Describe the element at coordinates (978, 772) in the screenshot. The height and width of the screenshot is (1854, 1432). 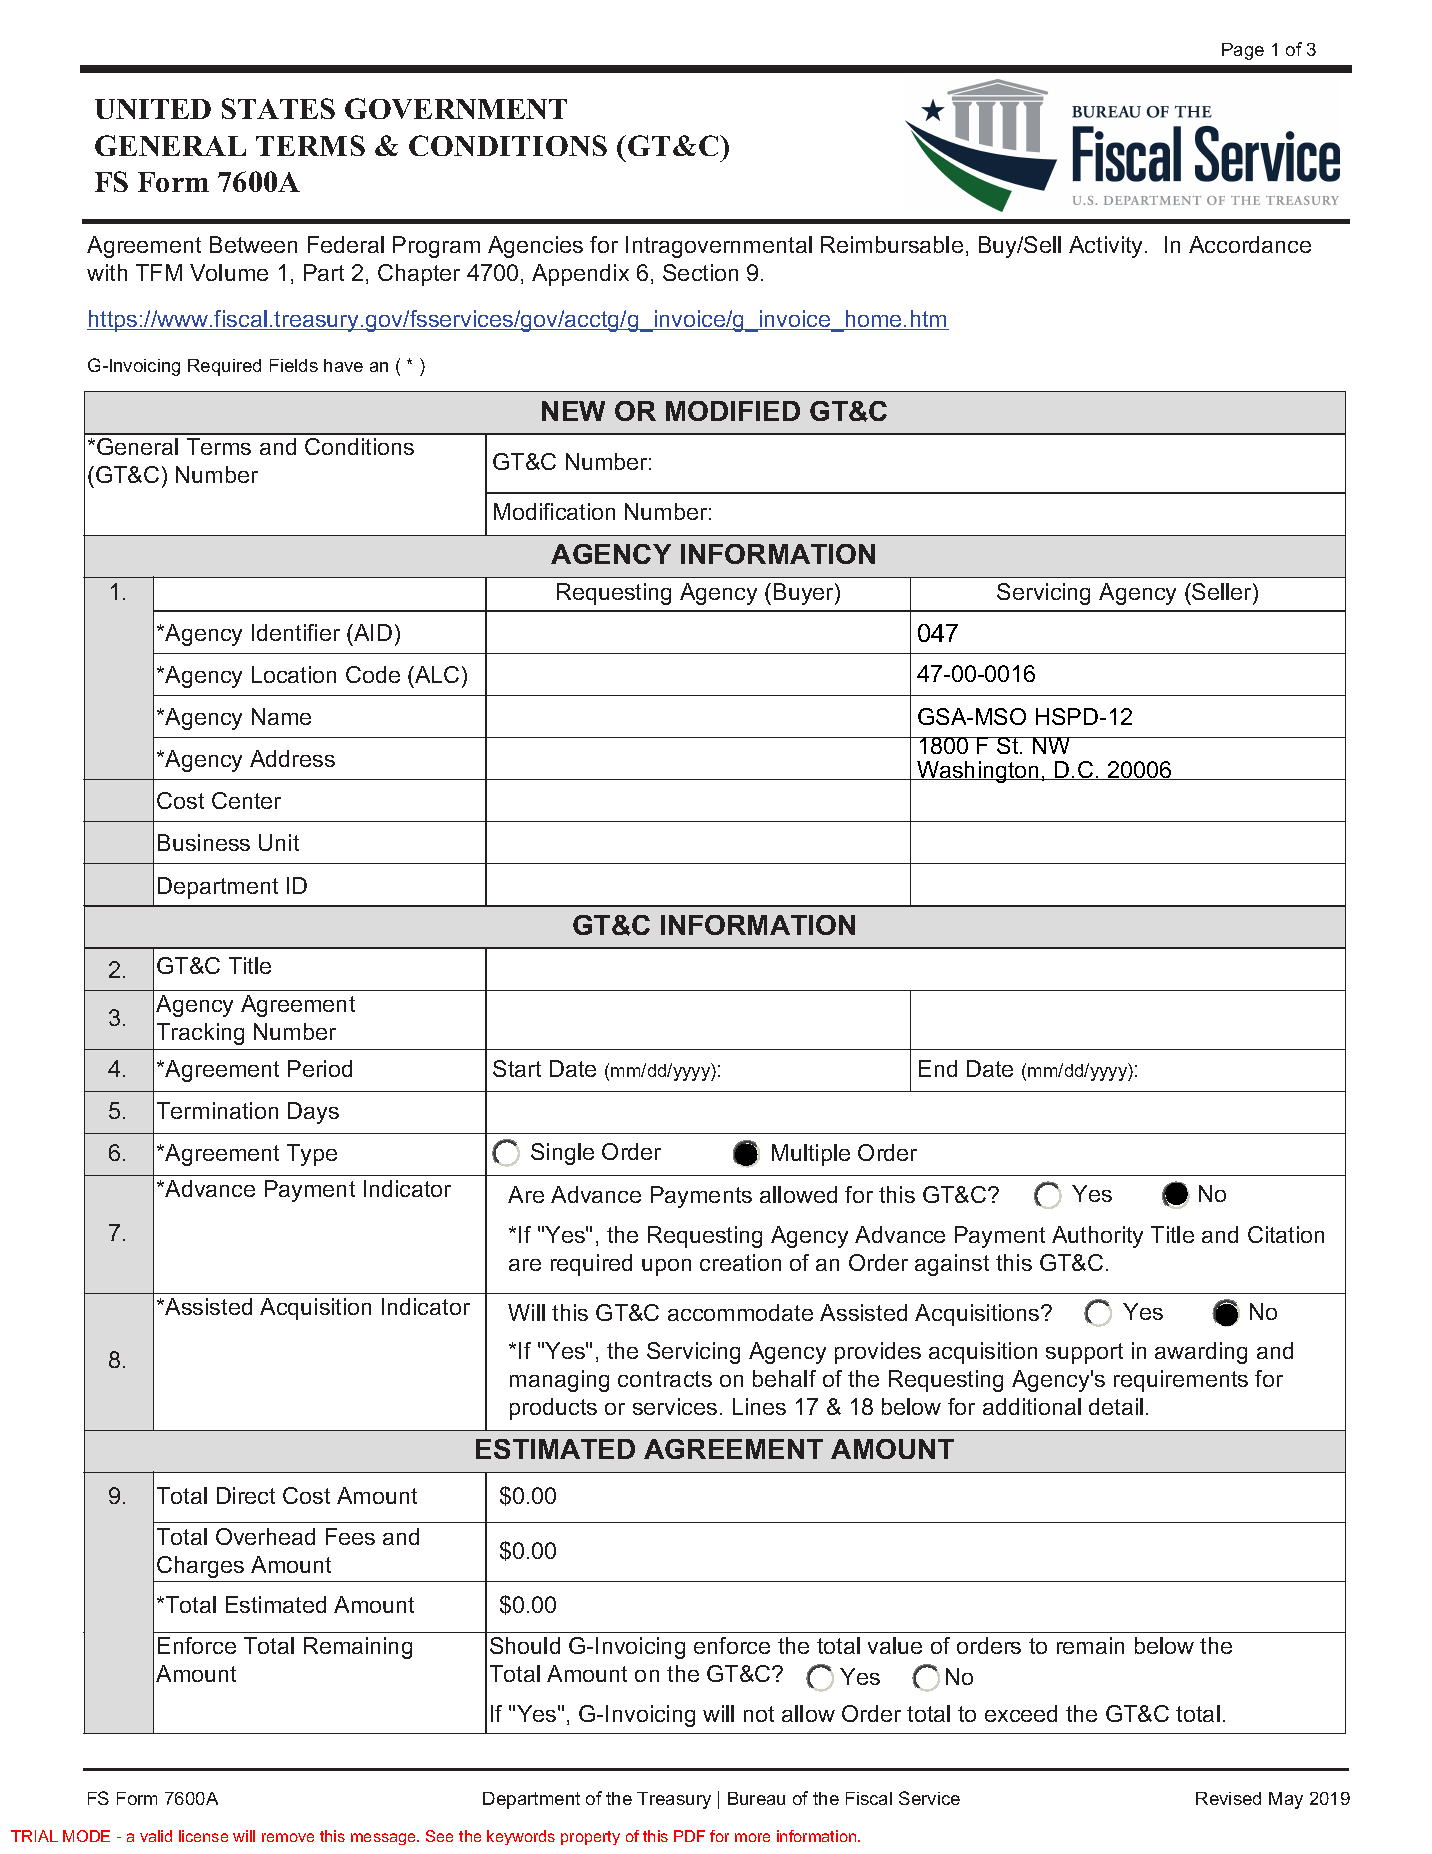
I see `Washington` at that location.
